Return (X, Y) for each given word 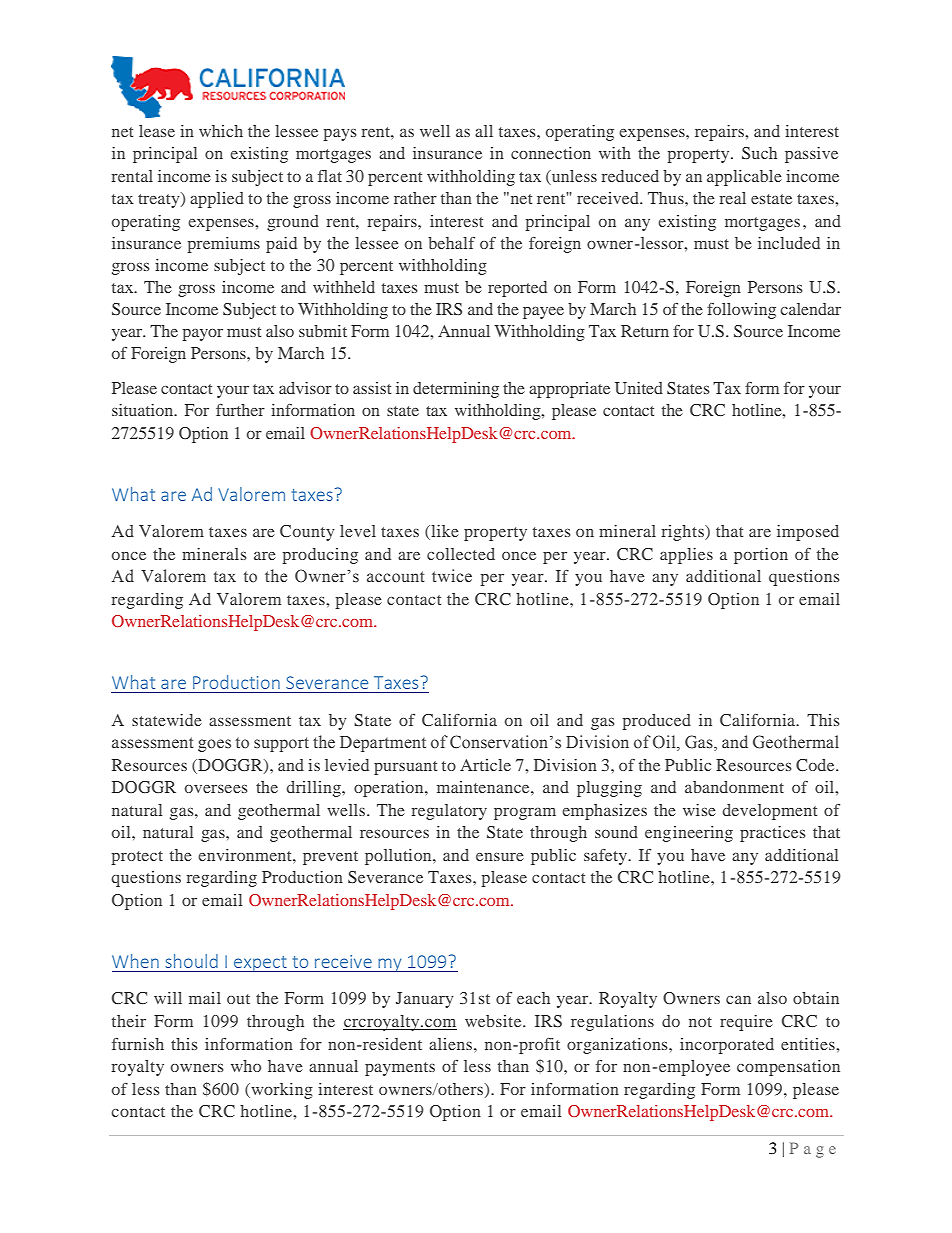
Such (759, 153)
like (444, 532)
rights (684, 533)
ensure (500, 857)
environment (246, 855)
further (240, 410)
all (484, 131)
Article (485, 765)
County (307, 533)
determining (456, 390)
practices (773, 834)
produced (657, 722)
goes (214, 745)
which (221, 131)
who (246, 1066)
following (741, 311)
